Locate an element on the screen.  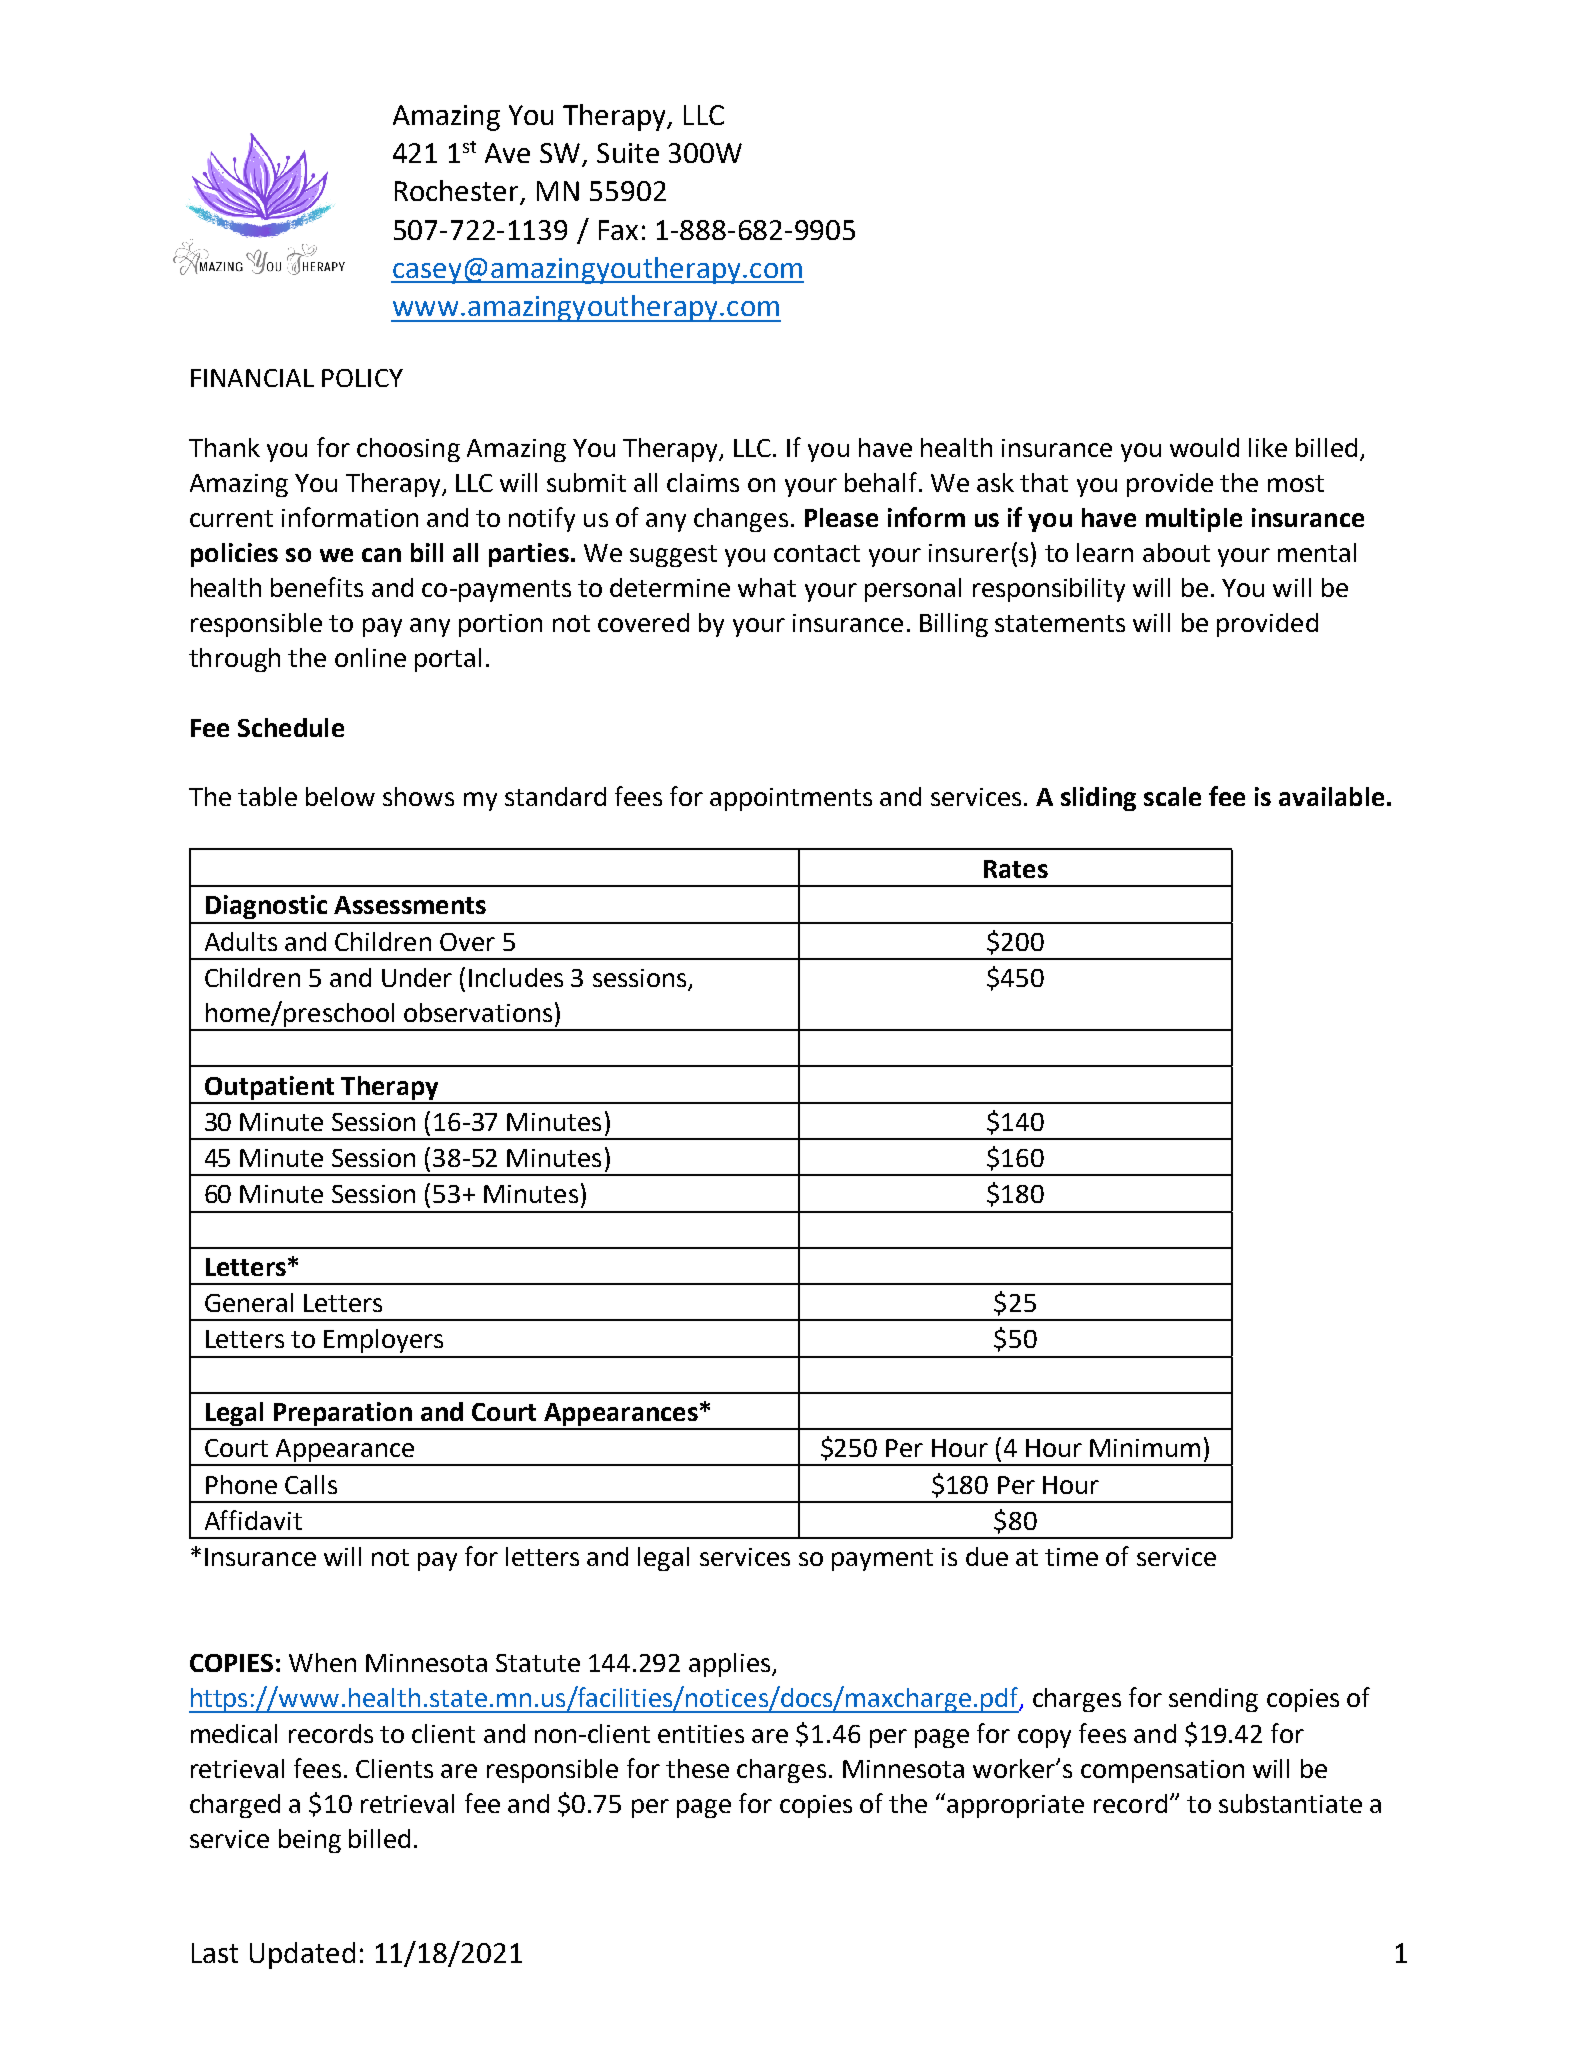
would is located at coordinates (1204, 447).
